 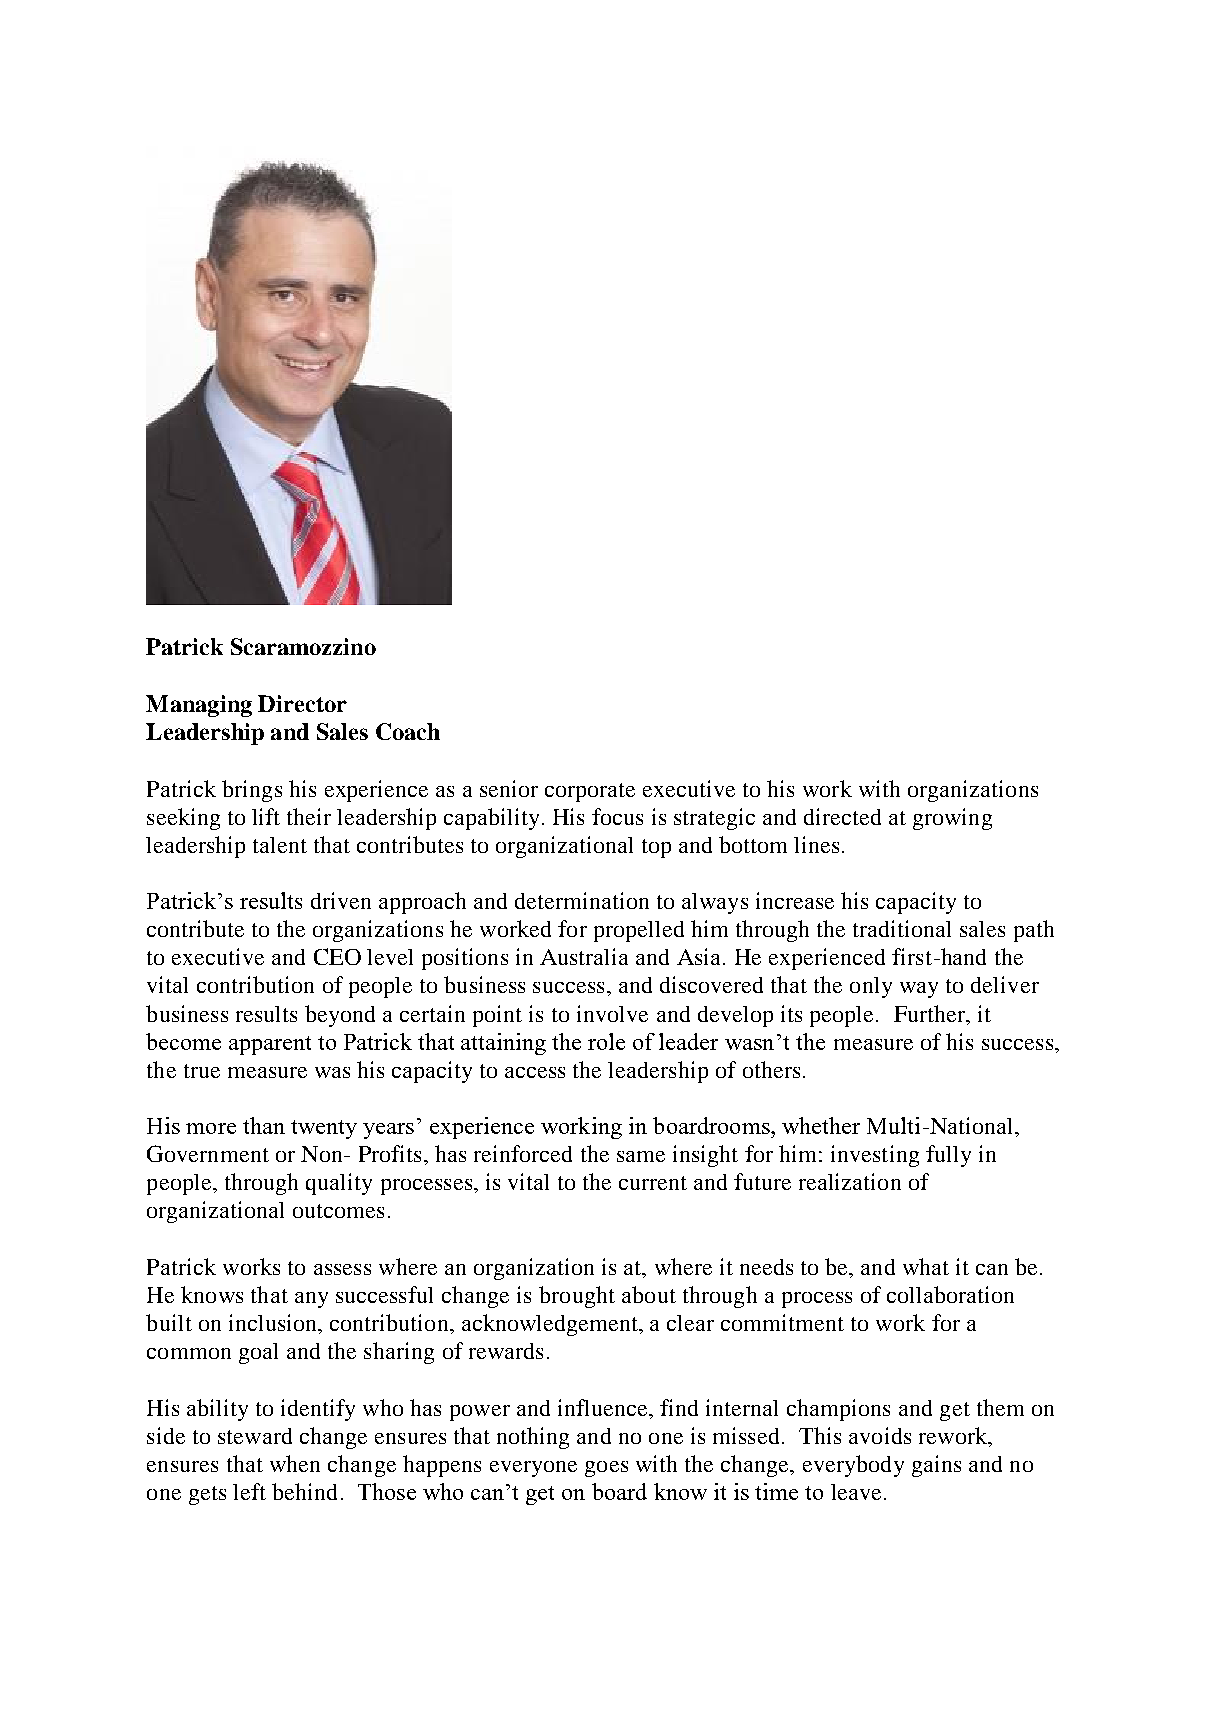 I want to click on growing, so click(x=952, y=819).
